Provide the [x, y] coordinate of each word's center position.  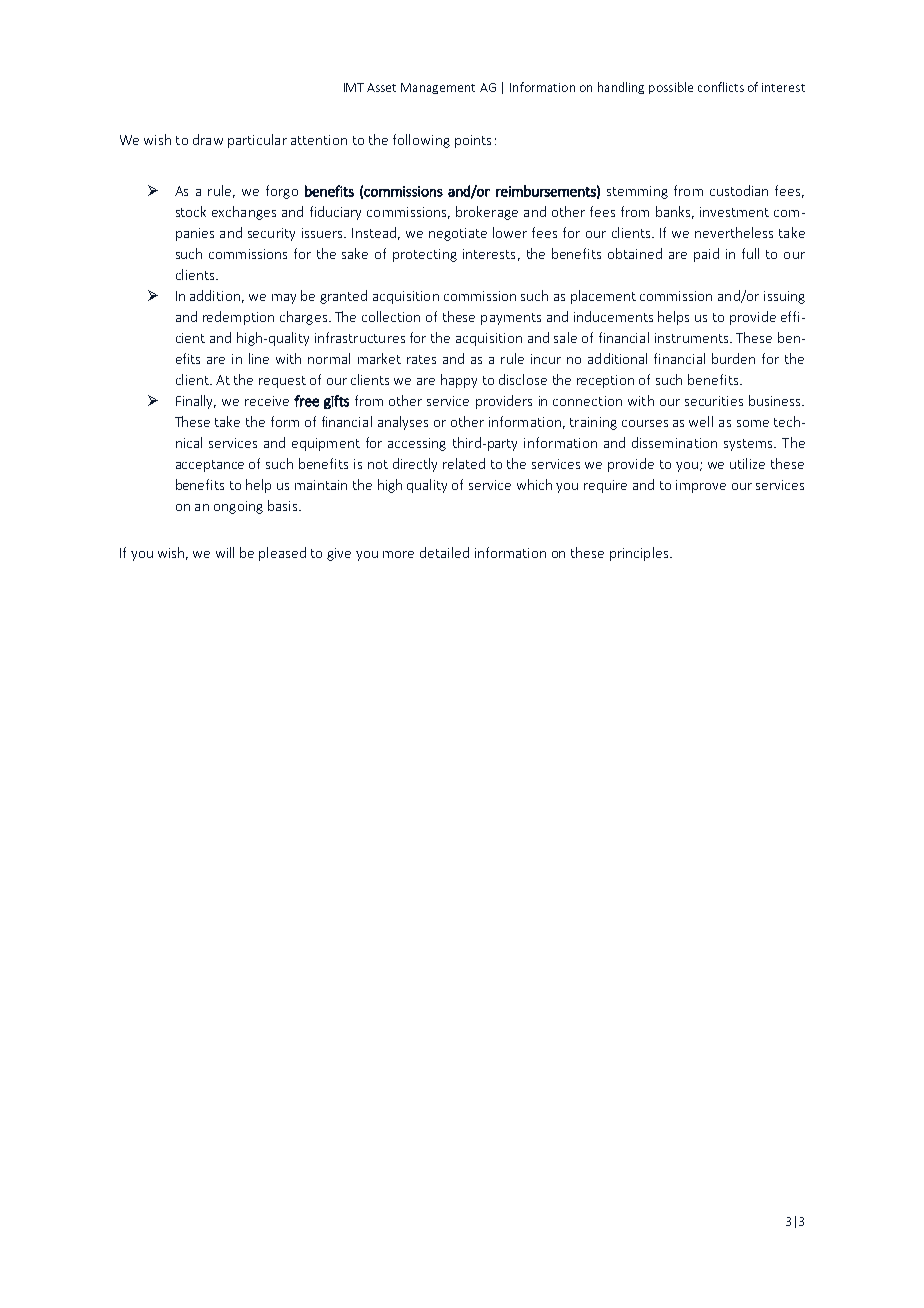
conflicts [721, 87]
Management [438, 88]
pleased [282, 554]
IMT [354, 87]
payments [511, 319]
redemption [238, 318]
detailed [444, 552]
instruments [693, 338]
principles [639, 554]
